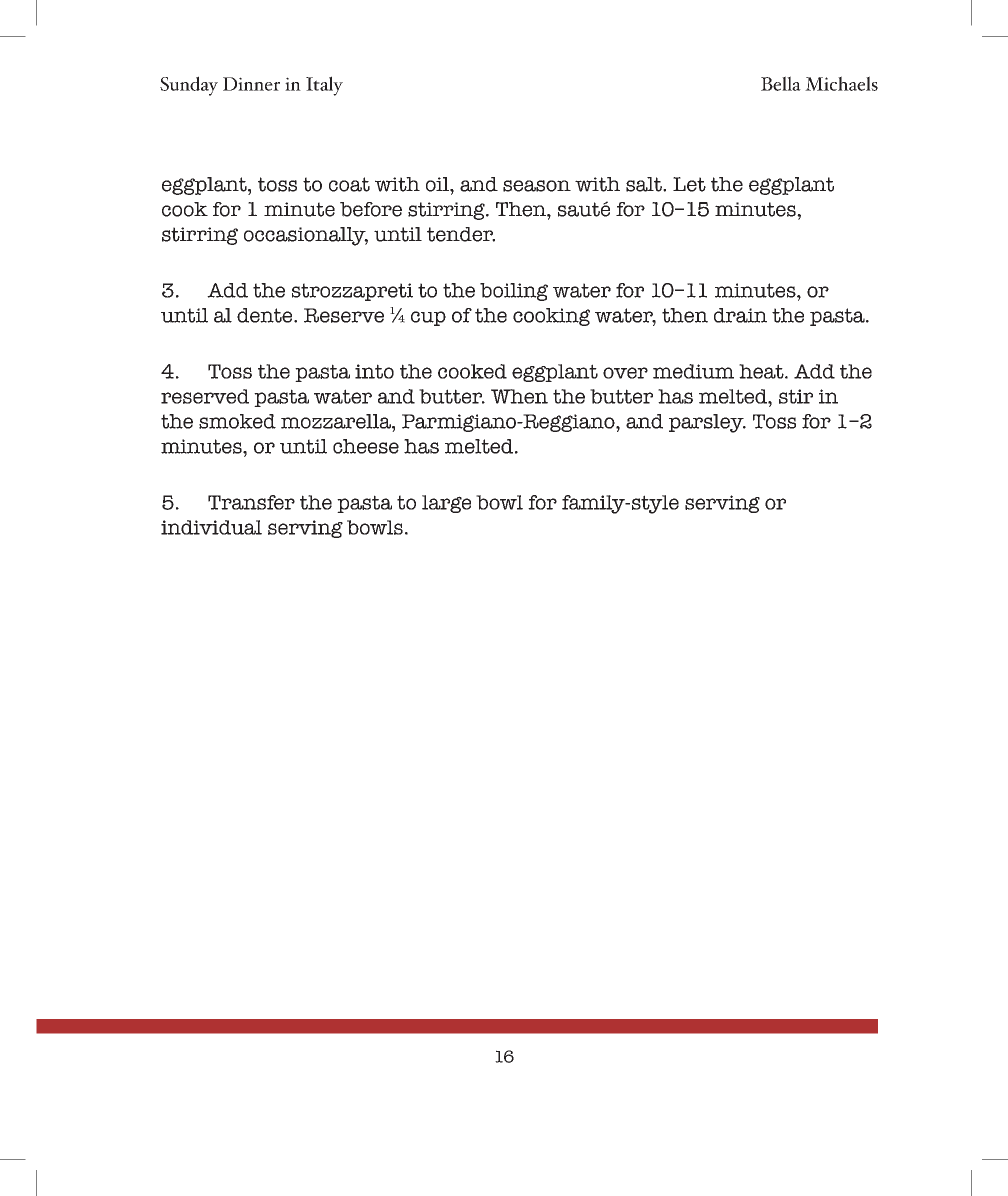 The width and height of the screenshot is (1008, 1196). I want to click on Let, so click(689, 184).
